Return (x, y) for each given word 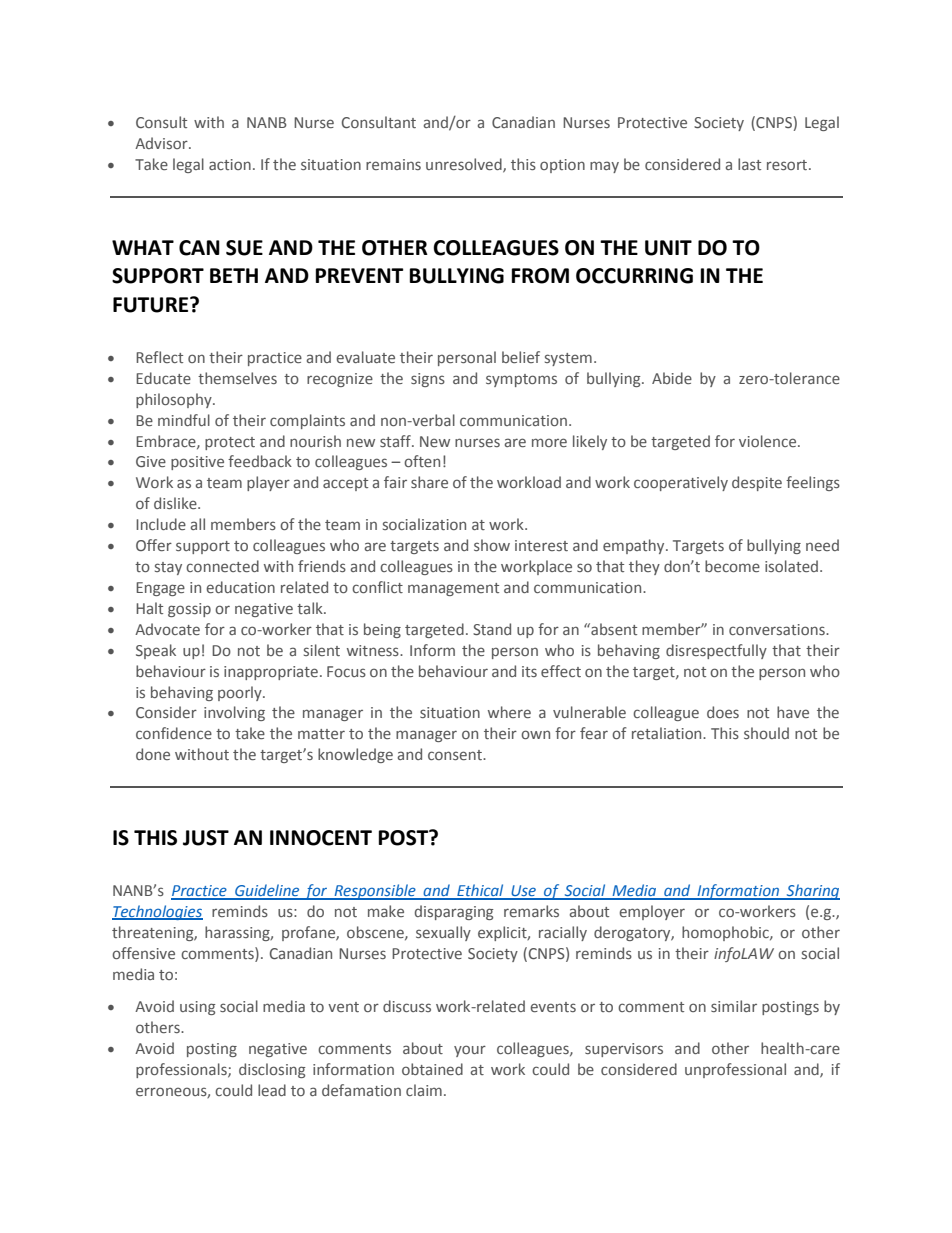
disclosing (272, 1070)
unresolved (465, 165)
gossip (189, 610)
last (749, 164)
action (230, 164)
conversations (778, 629)
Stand (492, 629)
